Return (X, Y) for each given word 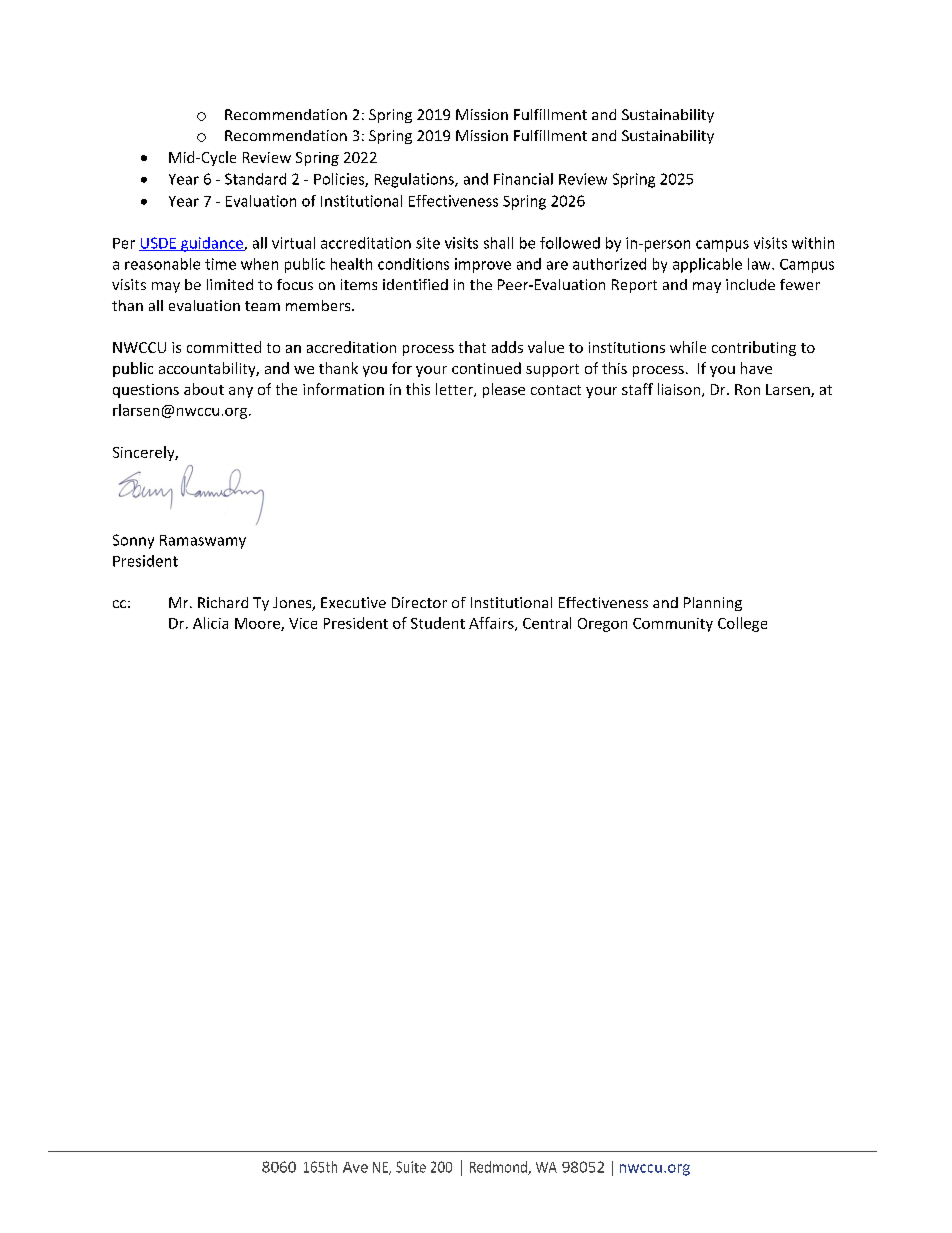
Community (673, 625)
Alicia (210, 623)
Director (419, 602)
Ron (747, 389)
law (760, 264)
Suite (411, 1167)
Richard (223, 602)
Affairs (492, 624)
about (204, 389)
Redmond (499, 1168)
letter (455, 390)
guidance (212, 244)
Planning (713, 604)
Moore (258, 624)
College (742, 624)
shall (498, 243)
